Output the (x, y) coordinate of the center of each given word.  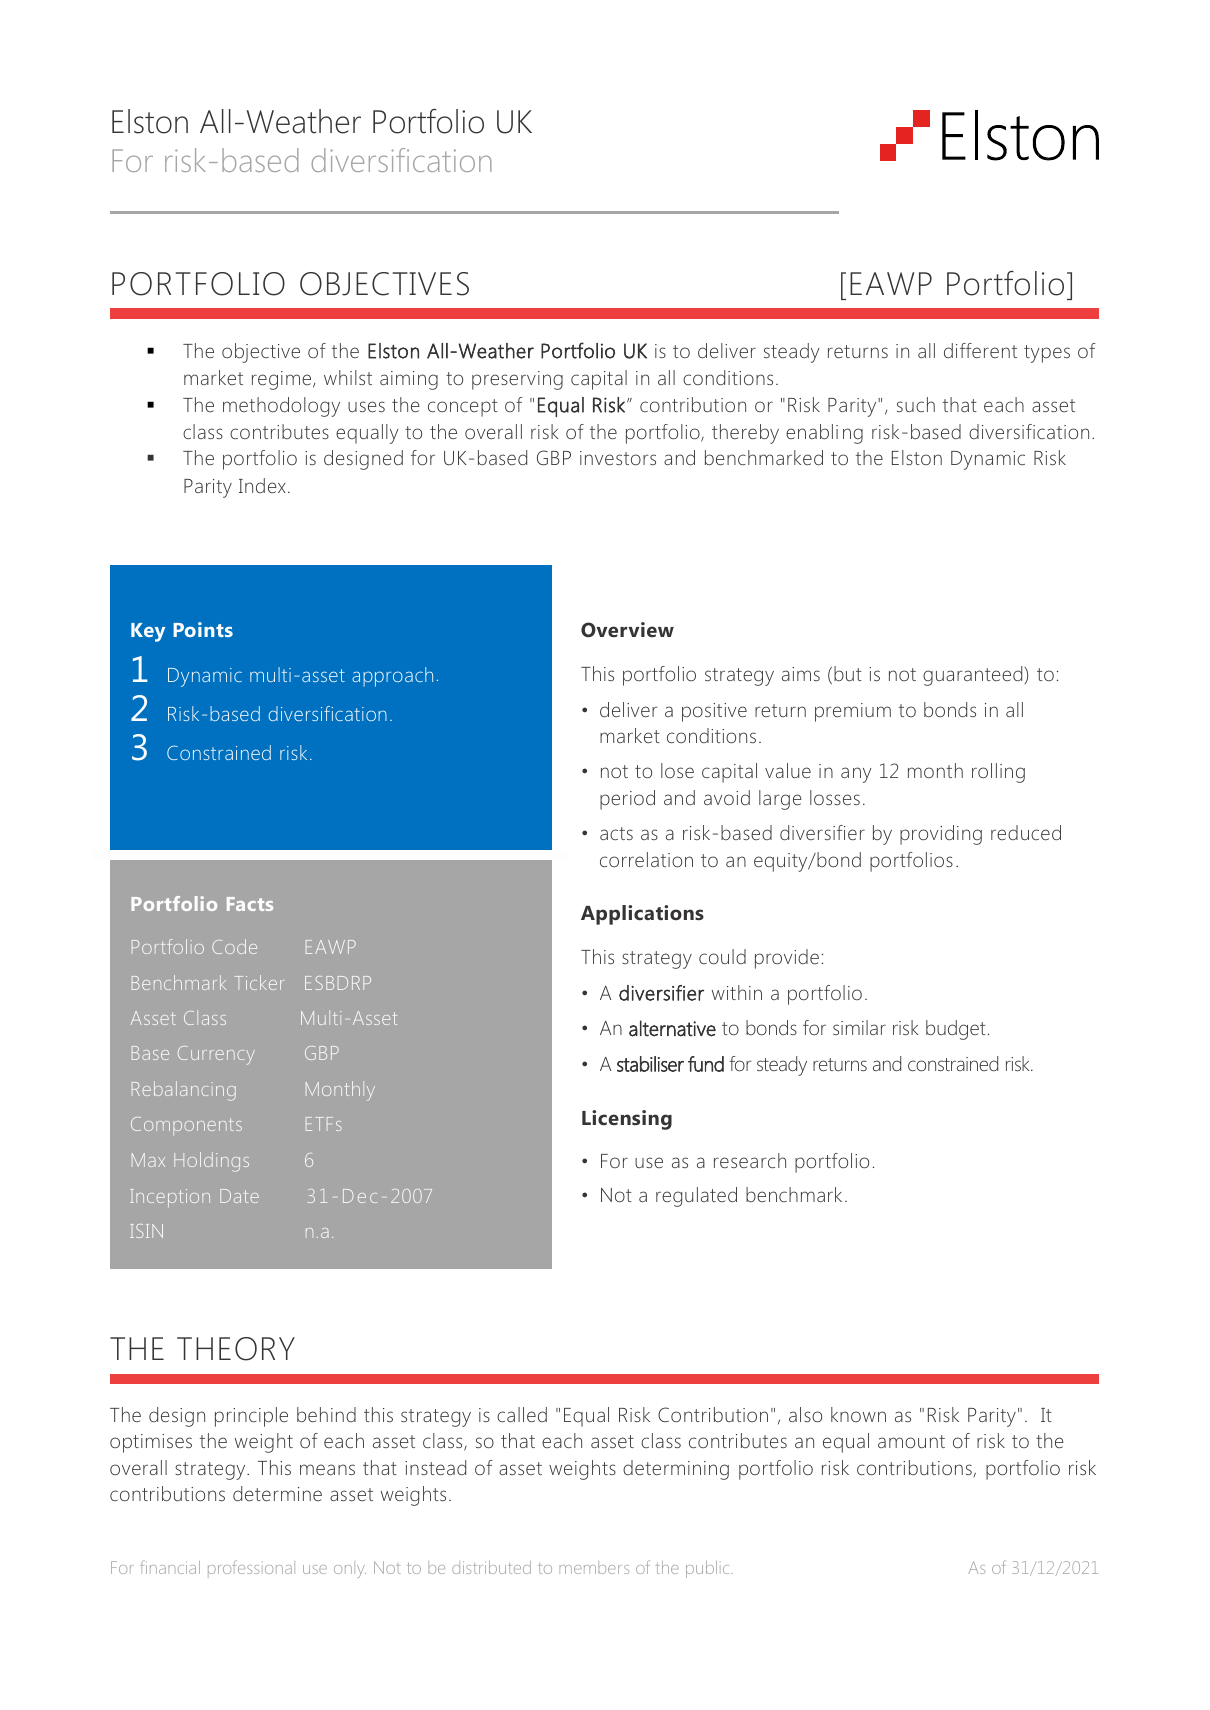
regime (283, 380)
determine (277, 1493)
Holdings (211, 1162)
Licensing (627, 1120)
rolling (998, 773)
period (627, 800)
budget (956, 1030)
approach (392, 677)
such (916, 404)
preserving (517, 380)
